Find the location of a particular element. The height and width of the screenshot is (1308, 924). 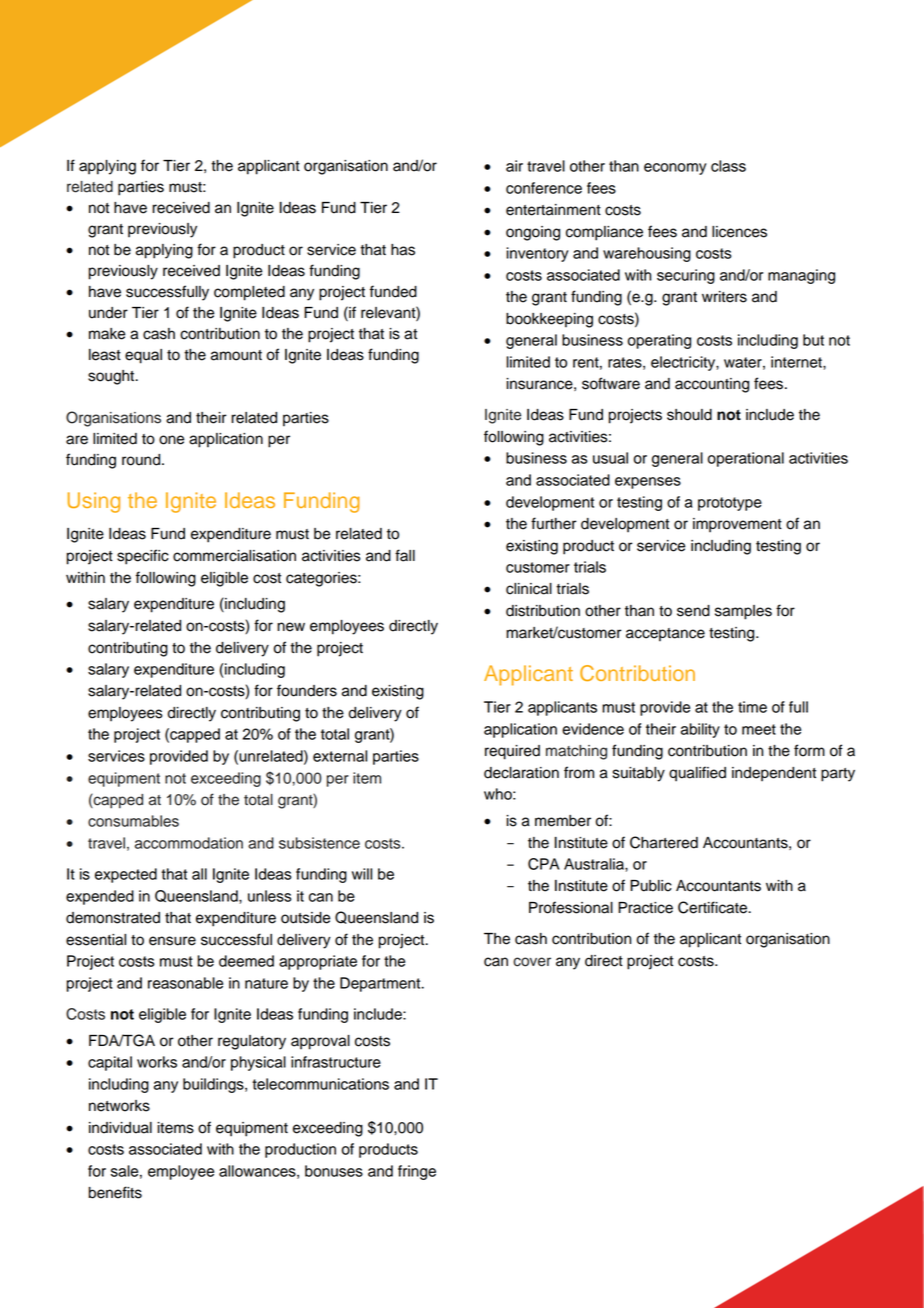

air is located at coordinates (514, 166).
